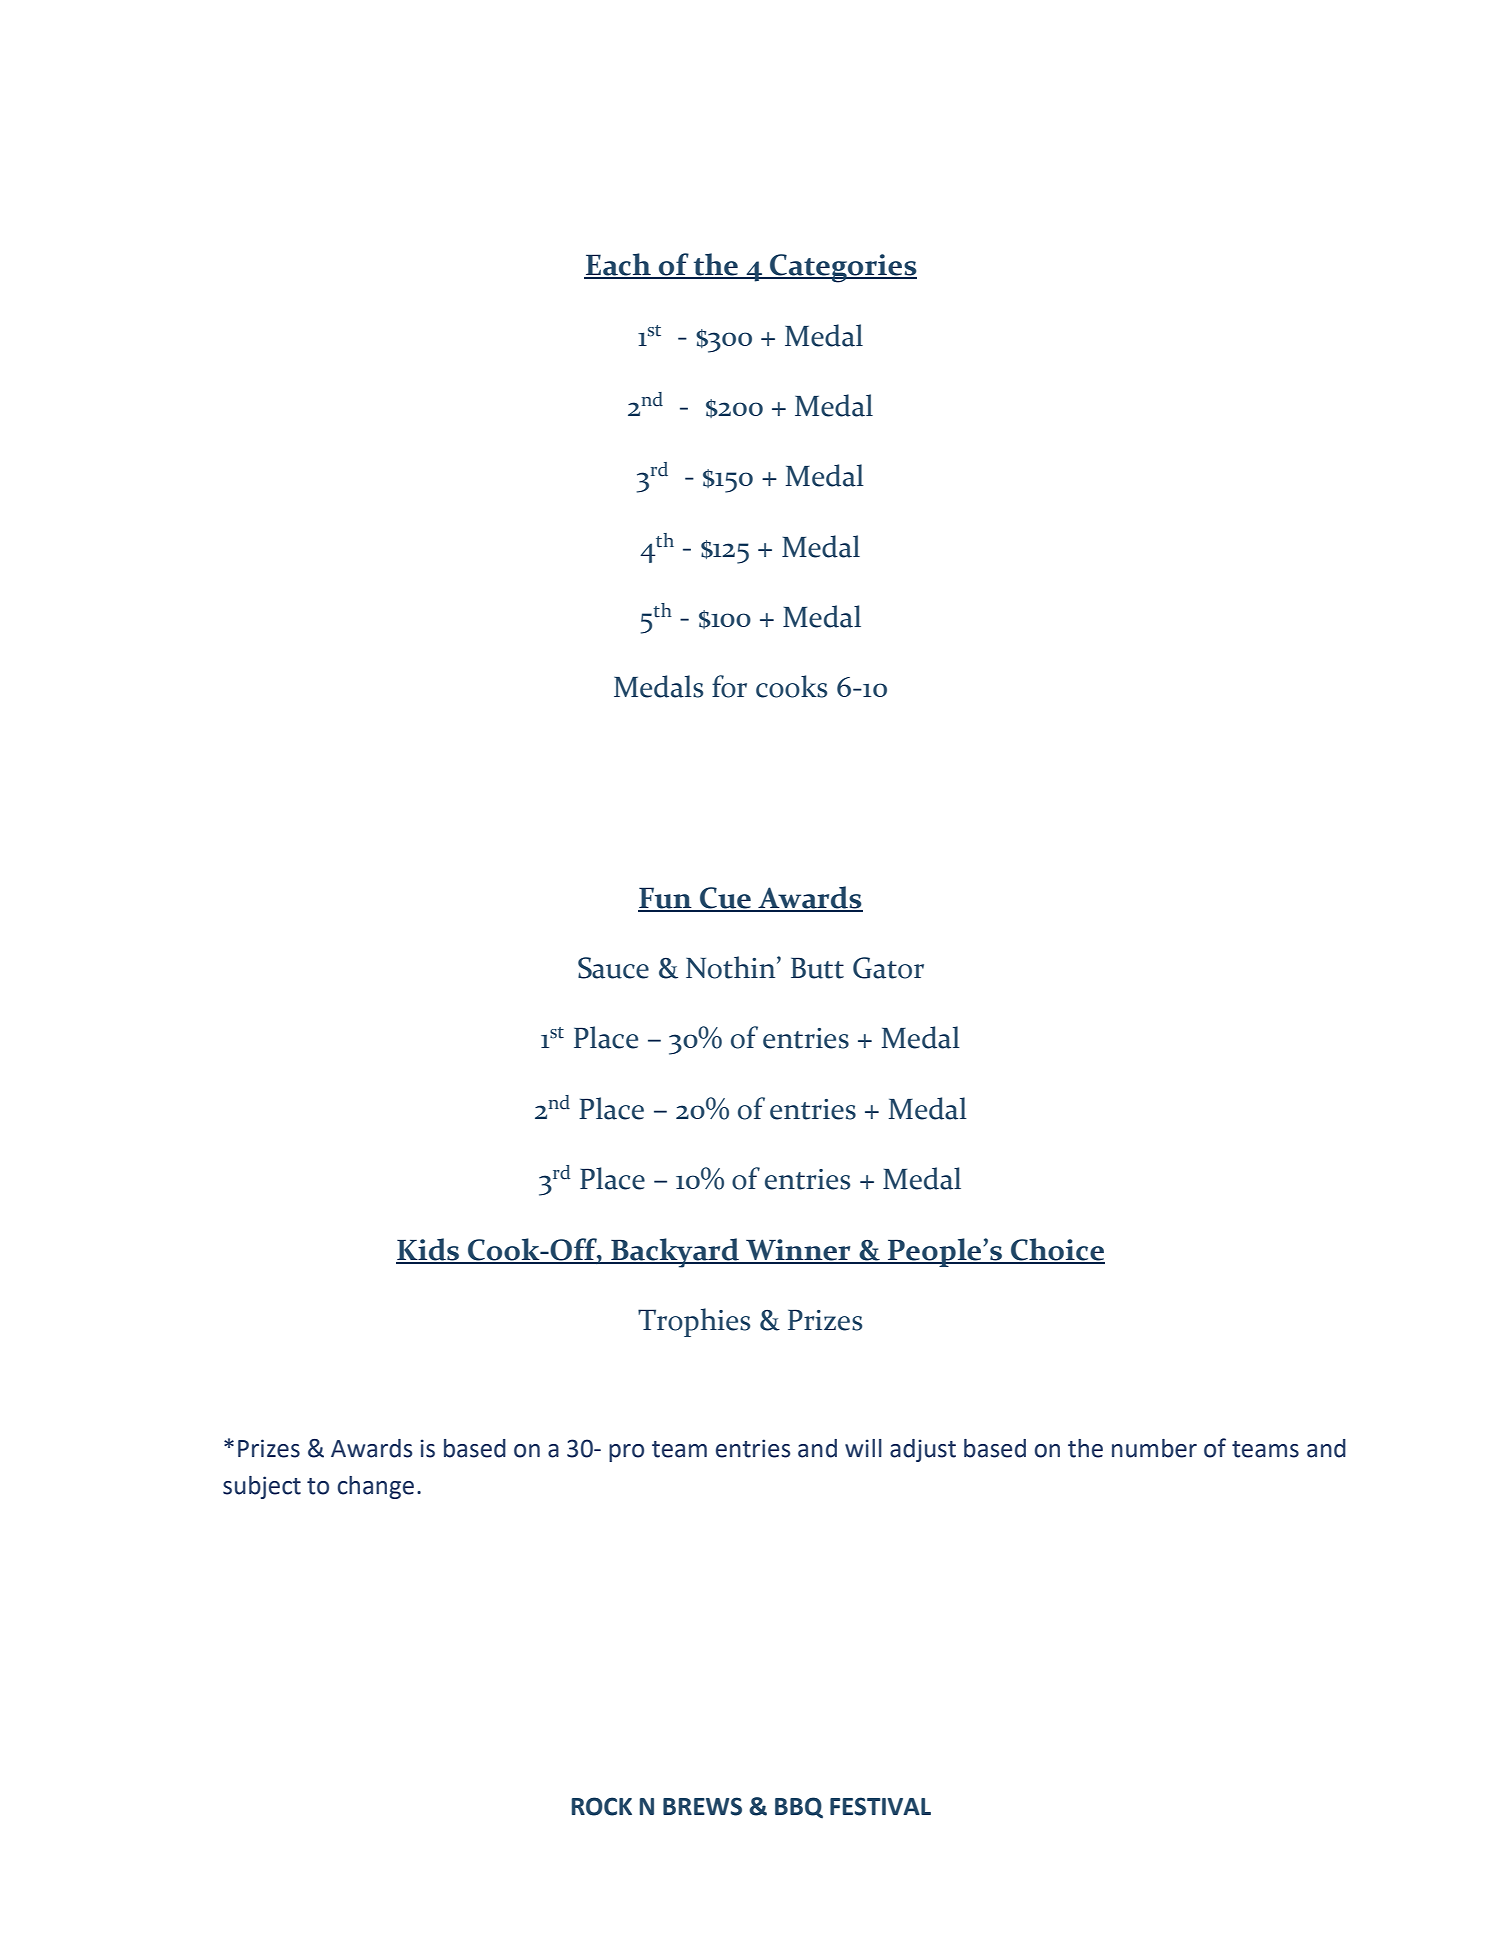 This screenshot has height=1943, width=1501. What do you see at coordinates (729, 686) in the screenshot?
I see `for` at bounding box center [729, 686].
